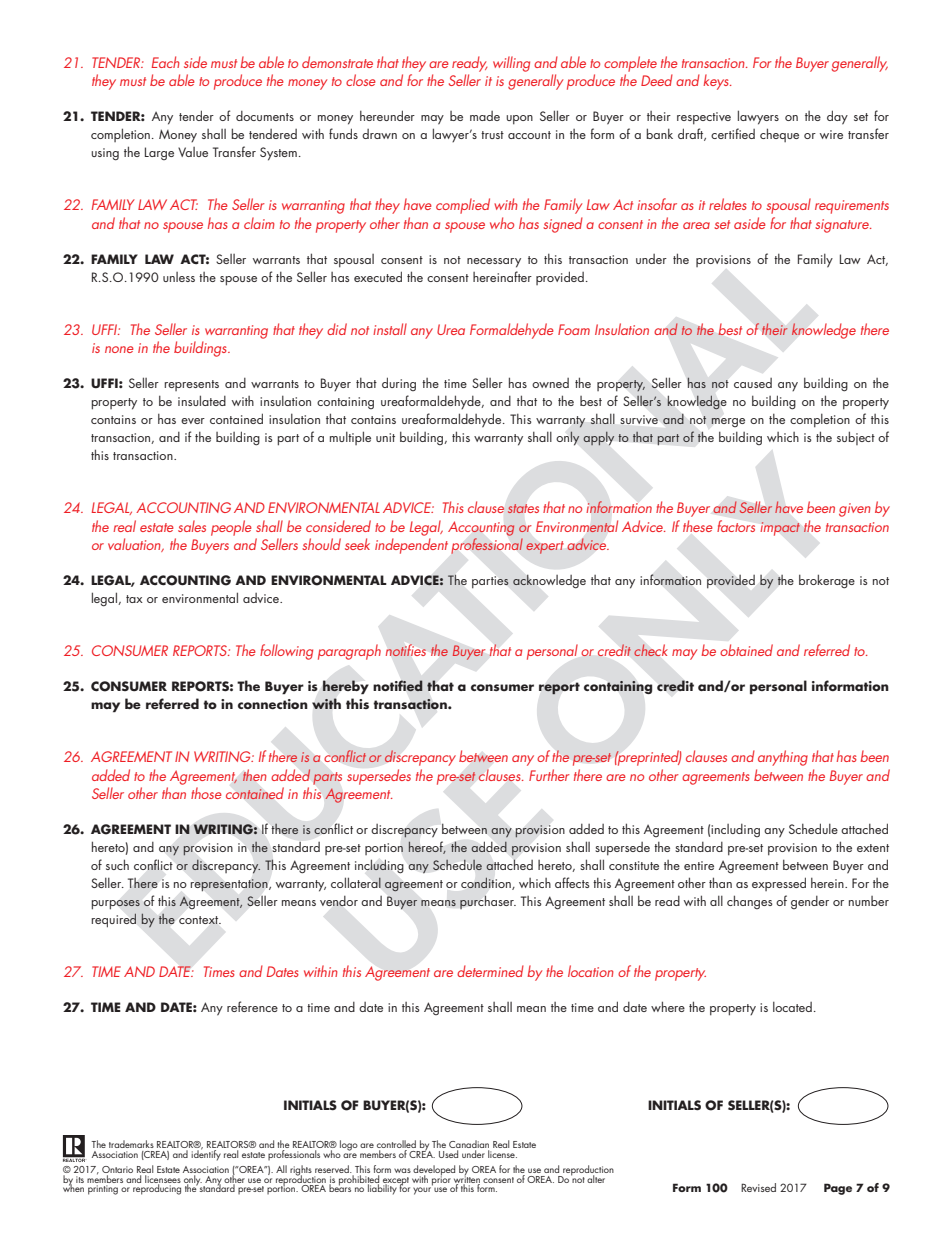  Describe the element at coordinates (200, 920) in the page. I see `context` at that location.
